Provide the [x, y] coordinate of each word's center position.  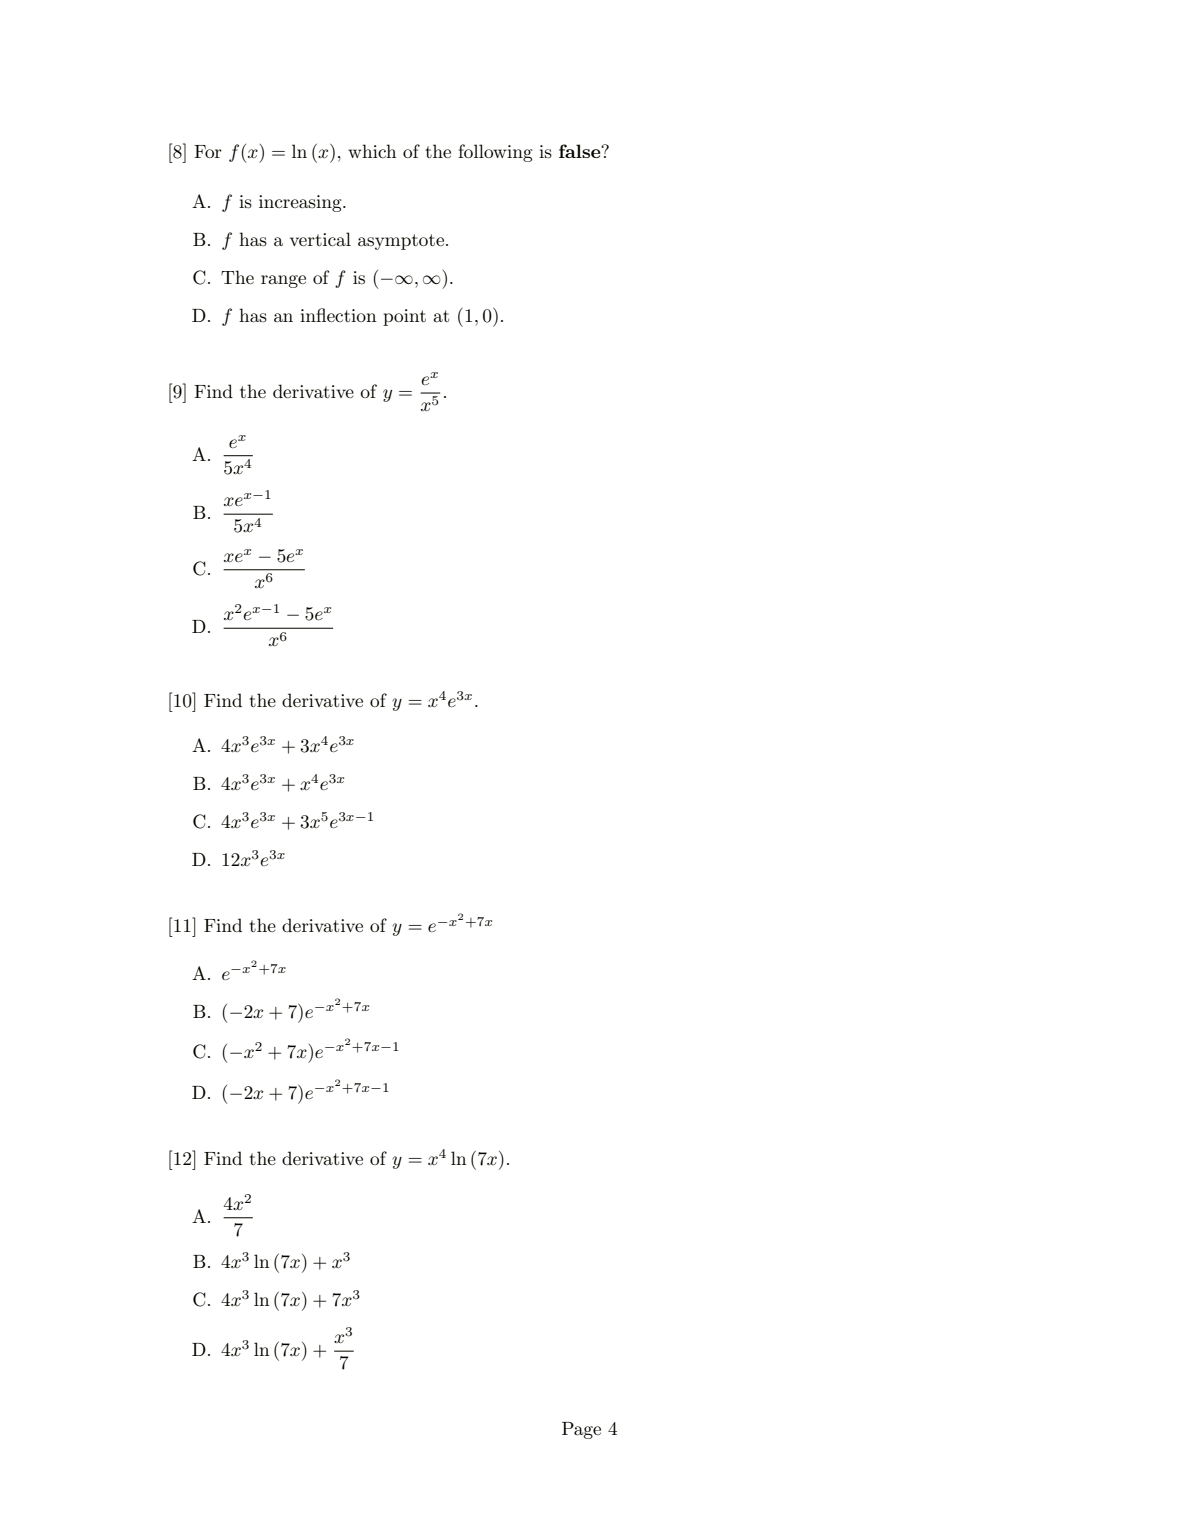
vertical [320, 239]
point [404, 317]
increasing [301, 203]
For [208, 151]
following [495, 153]
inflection [338, 315]
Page [581, 1430]
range [283, 281]
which [372, 151]
